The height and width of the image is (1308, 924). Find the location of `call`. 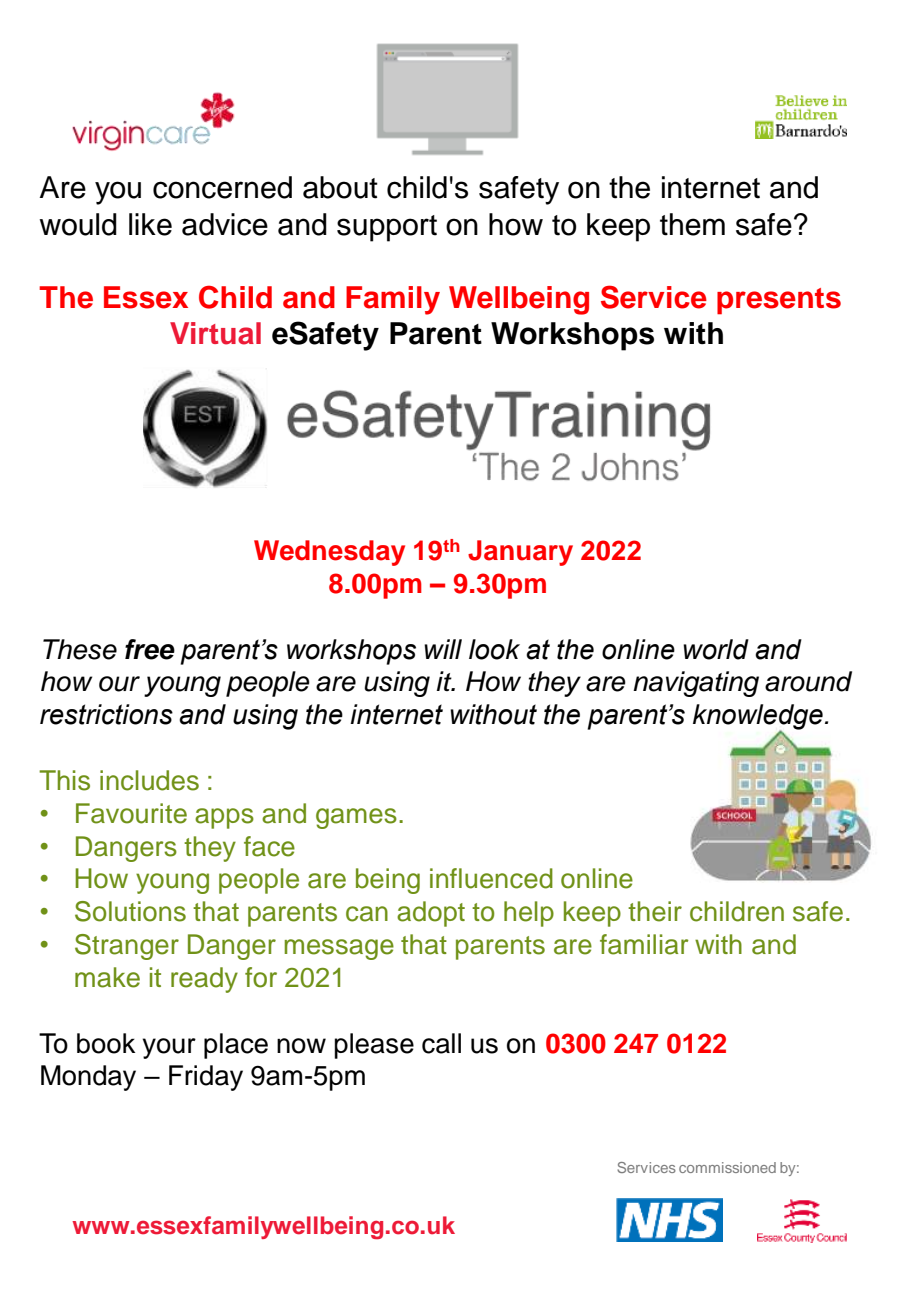

call is located at coordinates (441, 1043).
